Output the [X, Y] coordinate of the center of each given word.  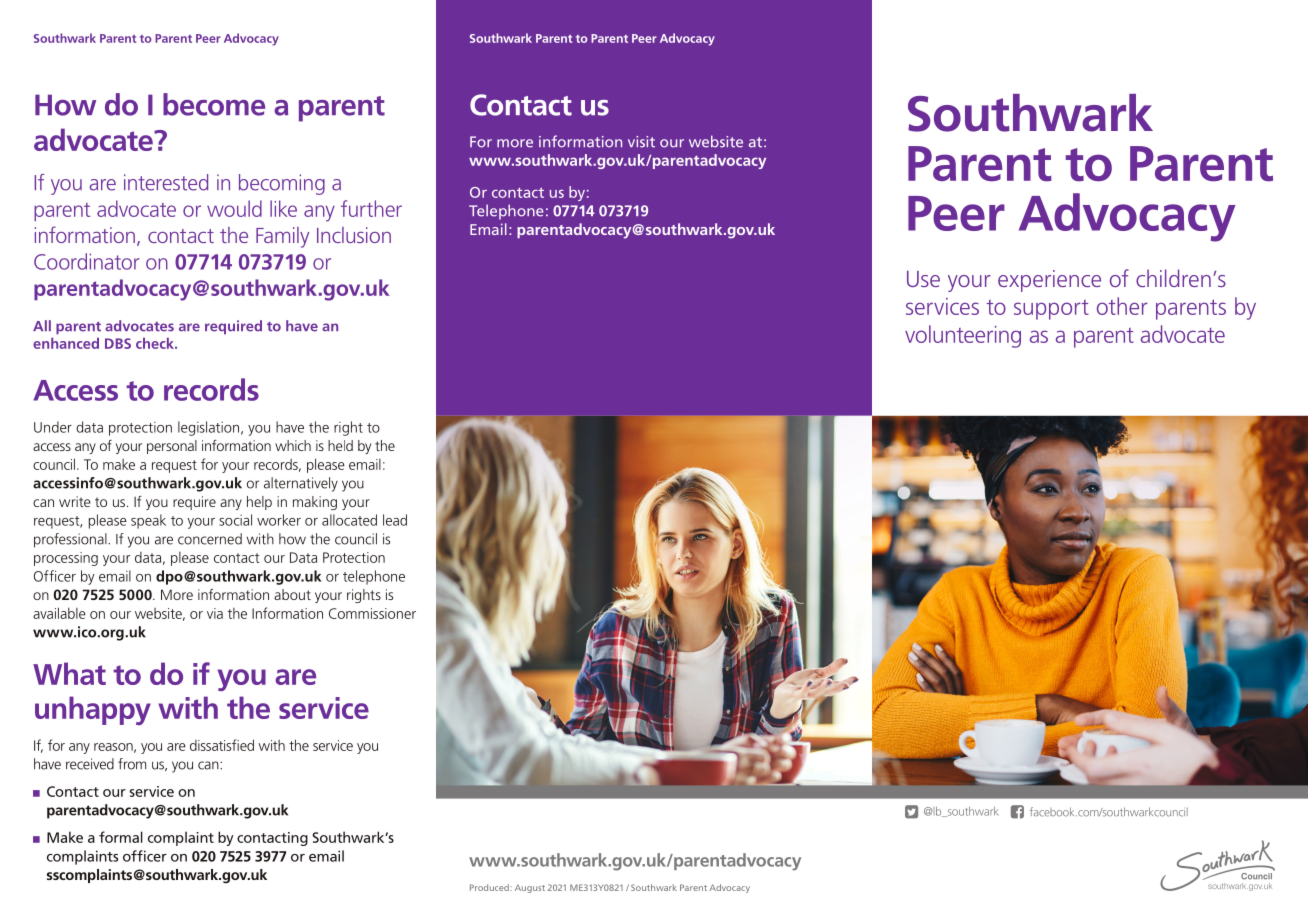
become [214, 104]
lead [395, 520]
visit [641, 142]
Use [923, 279]
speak [148, 521]
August [530, 889]
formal [121, 837]
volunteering [963, 336]
